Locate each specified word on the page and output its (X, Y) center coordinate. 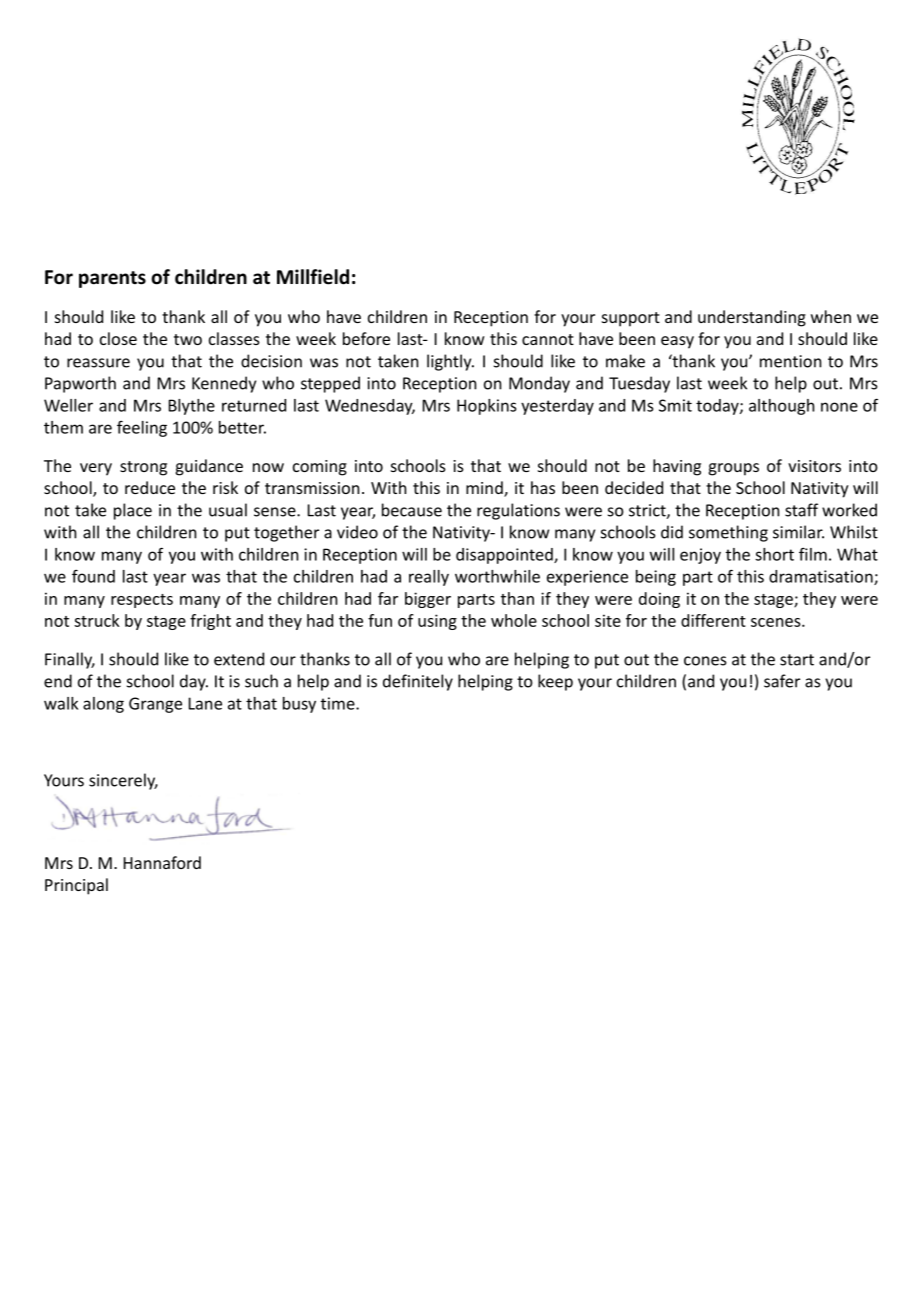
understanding (752, 318)
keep (555, 682)
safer (782, 681)
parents (112, 279)
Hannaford (162, 862)
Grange (155, 705)
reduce (150, 487)
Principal (76, 886)
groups (734, 469)
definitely (418, 682)
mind (485, 489)
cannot (548, 339)
